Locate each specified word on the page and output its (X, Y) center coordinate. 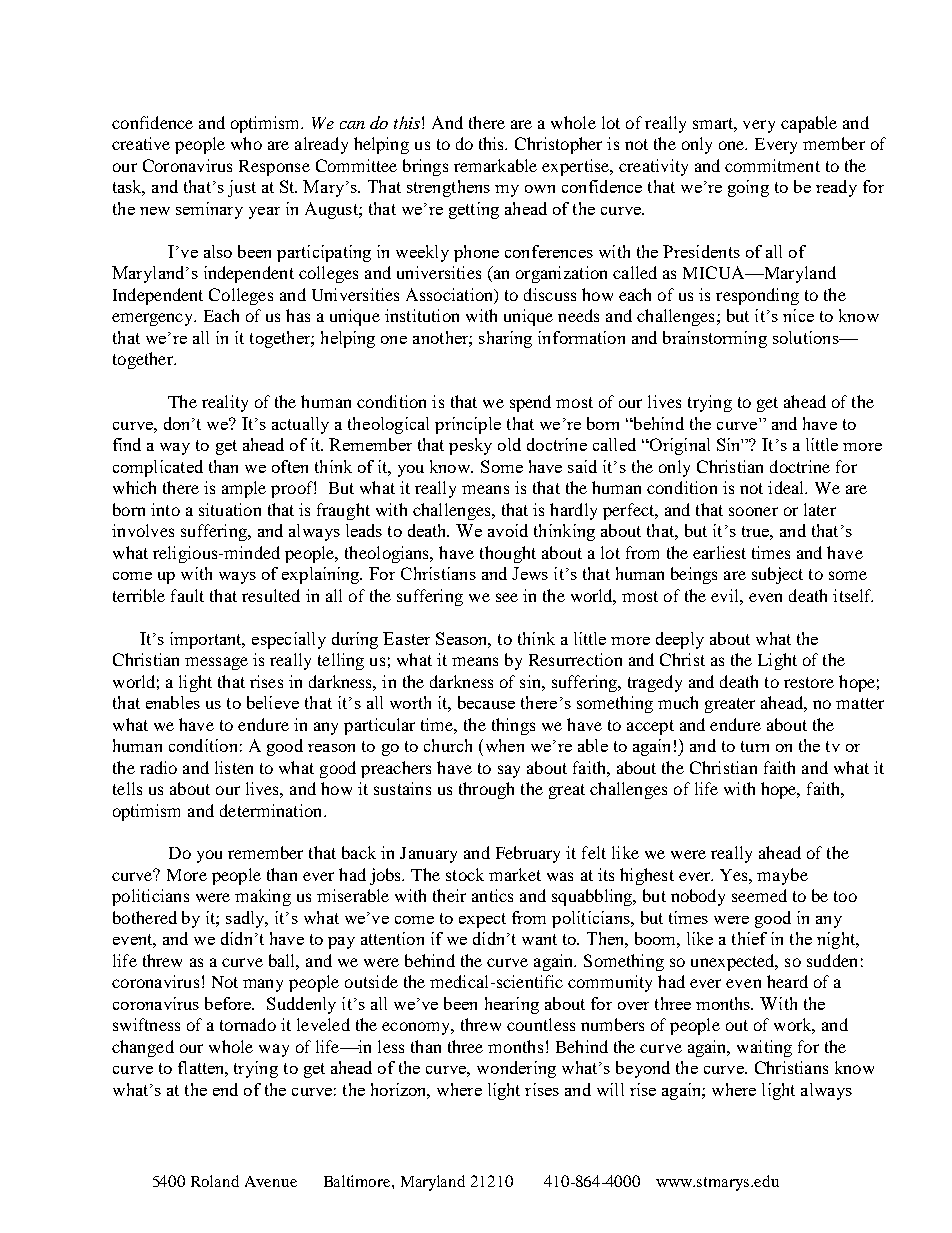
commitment (772, 165)
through (486, 790)
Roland (215, 1181)
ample (244, 489)
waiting (764, 1048)
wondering (516, 1069)
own (540, 189)
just (242, 188)
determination (272, 810)
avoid (508, 530)
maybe (782, 876)
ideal (787, 487)
